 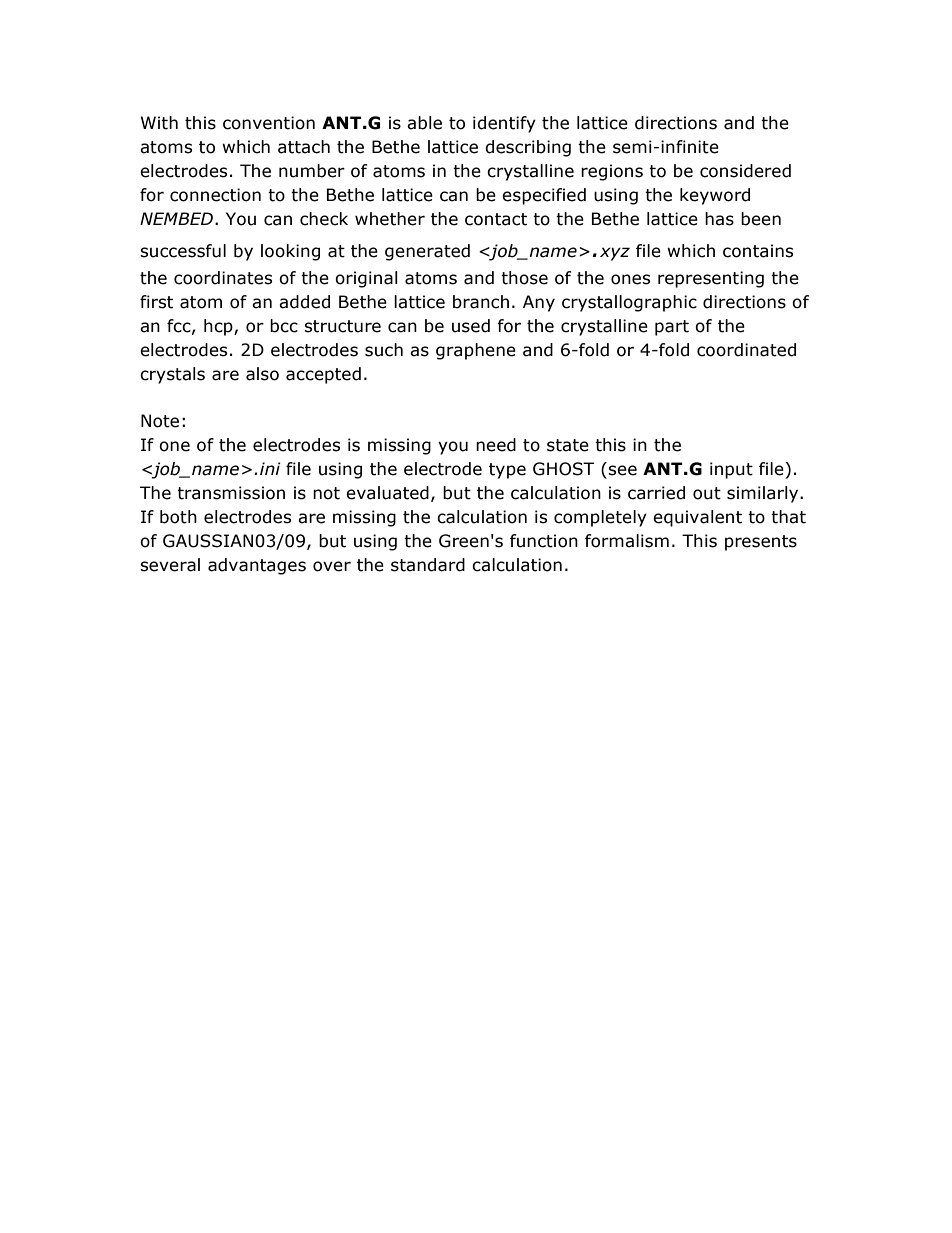 I want to click on standard, so click(x=428, y=565).
